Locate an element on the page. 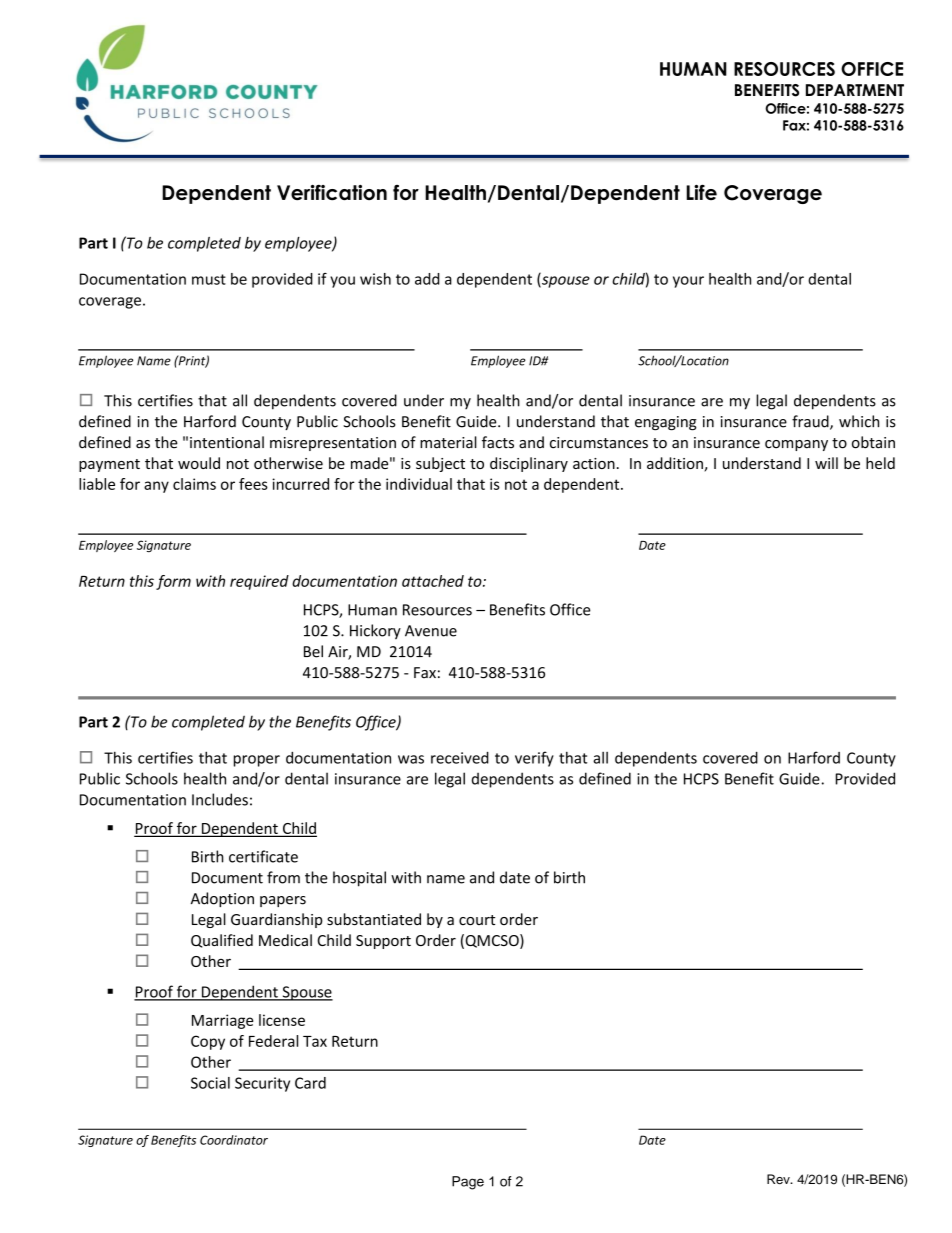 This image has width=952, height=1233. wish is located at coordinates (375, 279).
